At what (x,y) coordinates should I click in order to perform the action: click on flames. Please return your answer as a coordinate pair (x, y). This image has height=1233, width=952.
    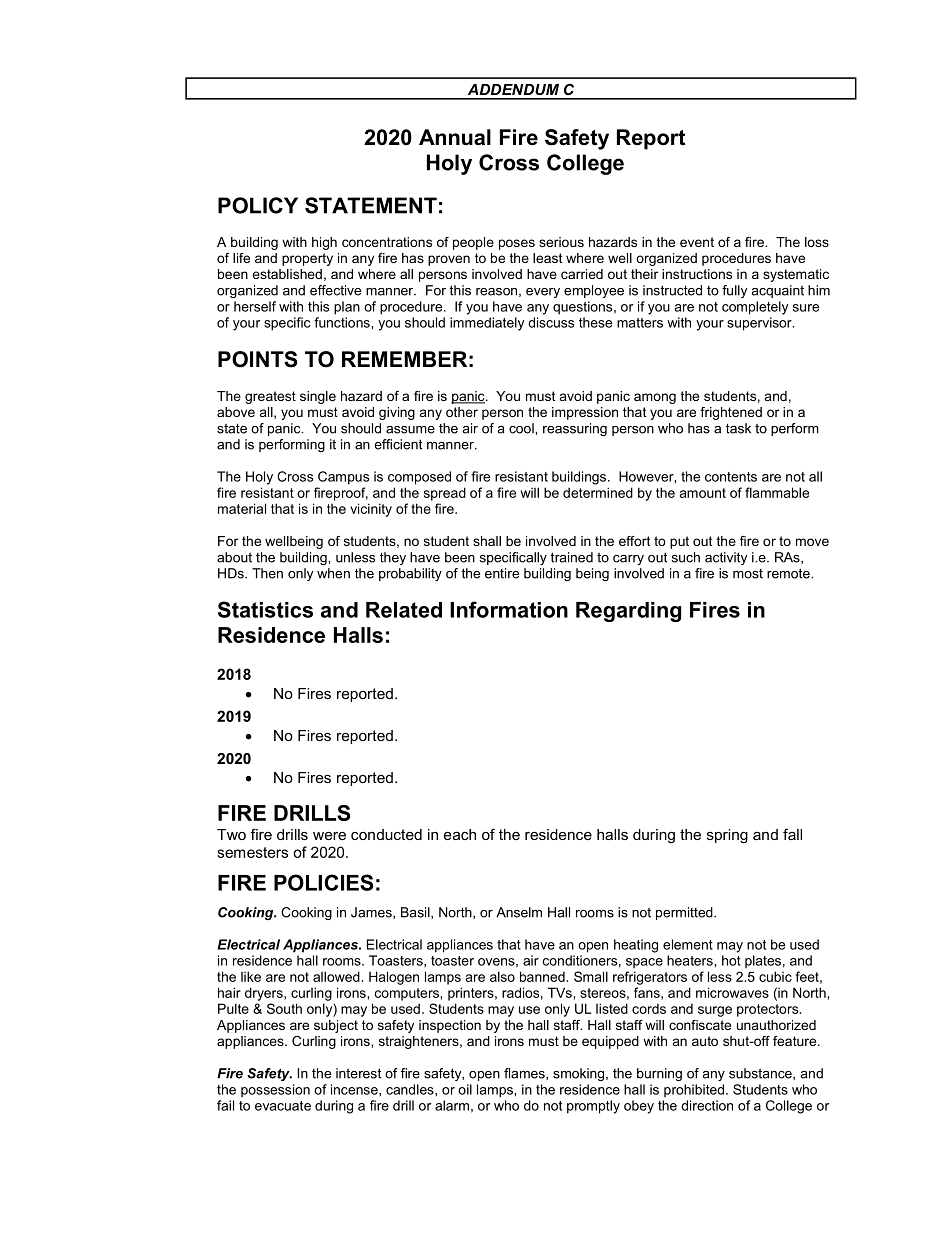
    Looking at the image, I should click on (525, 1074).
